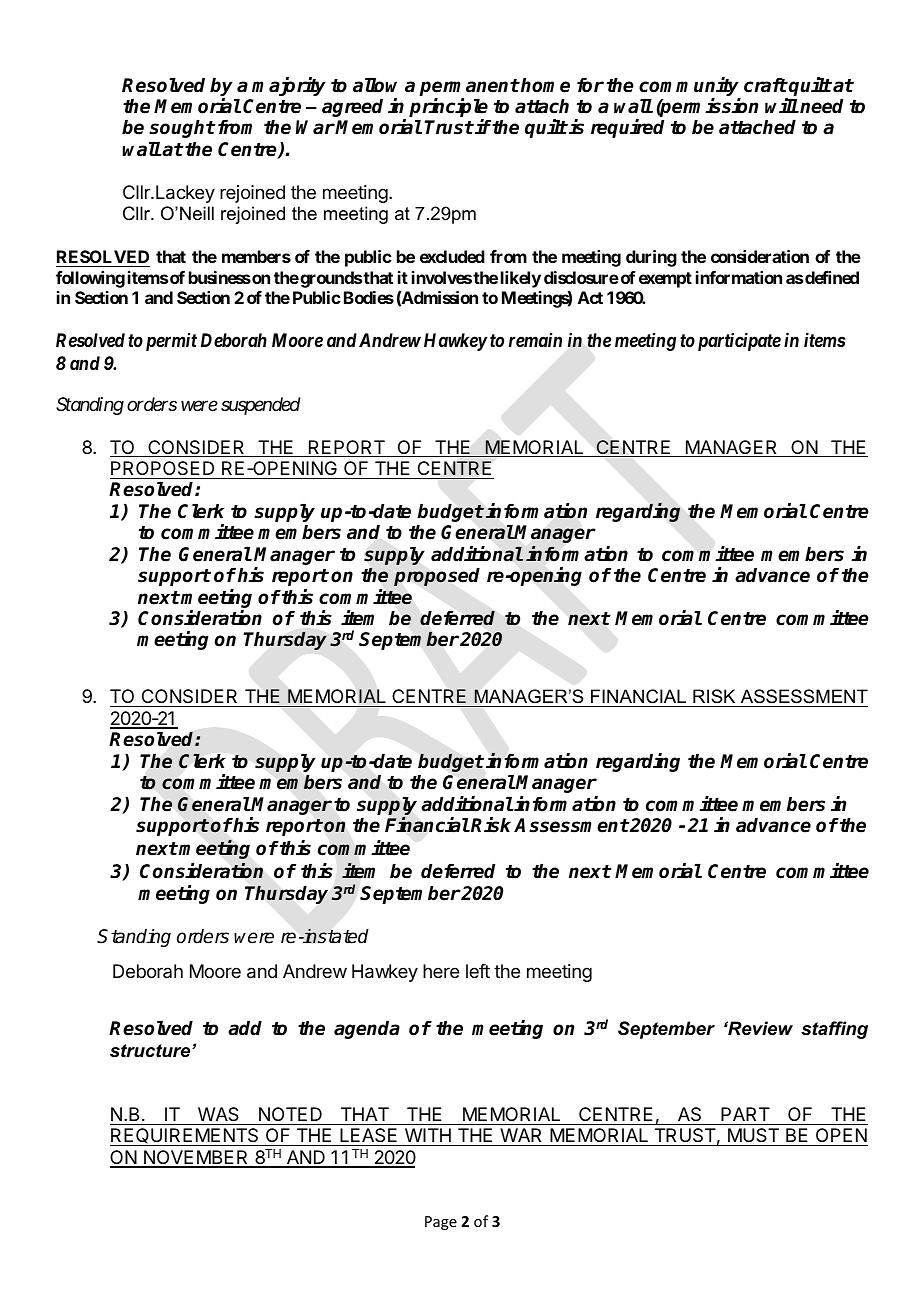 This screenshot has height=1308, width=924. What do you see at coordinates (478, 971) in the screenshot?
I see `left` at bounding box center [478, 971].
